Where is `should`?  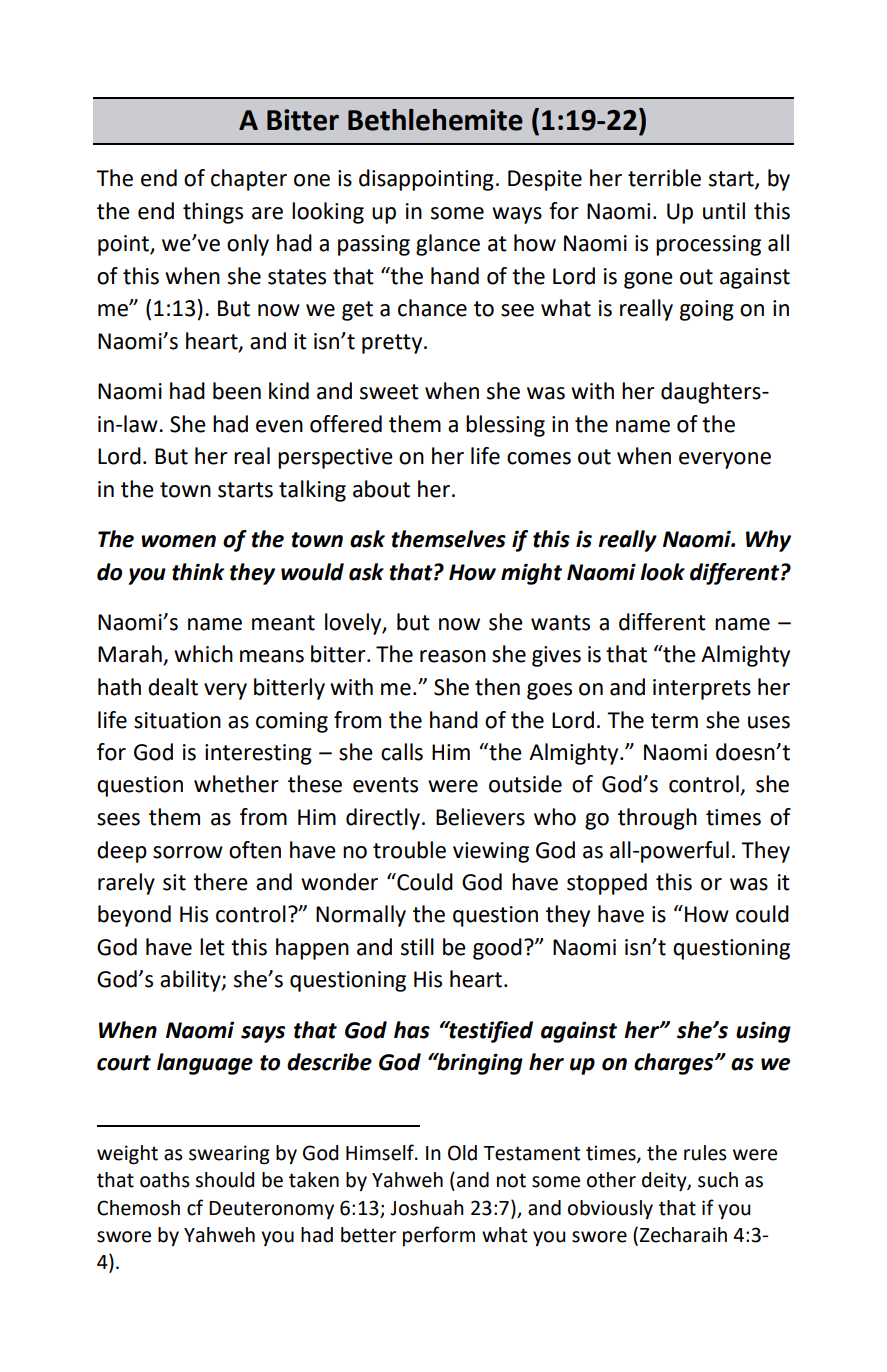 should is located at coordinates (224, 1180).
